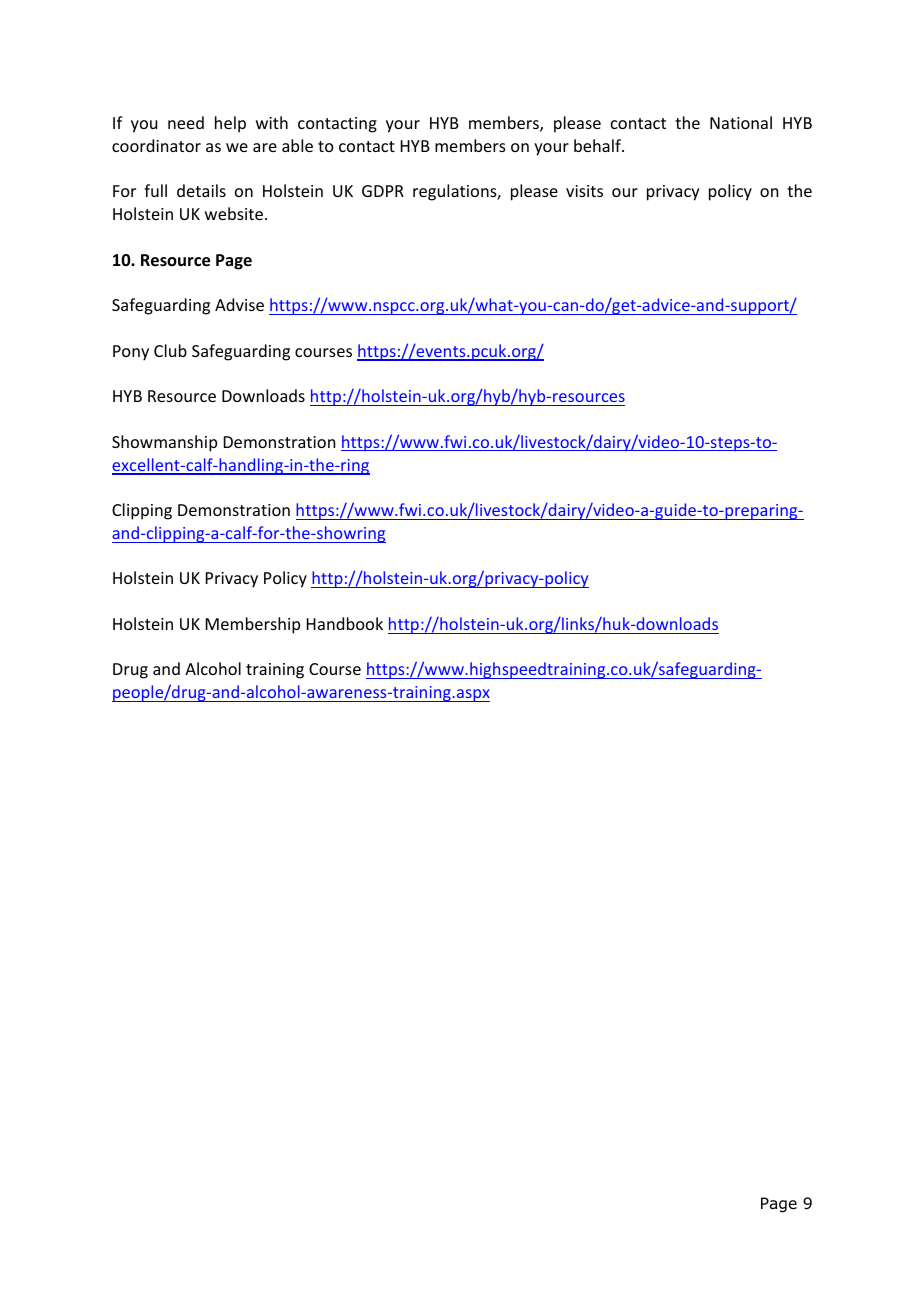  I want to click on visits, so click(584, 191).
